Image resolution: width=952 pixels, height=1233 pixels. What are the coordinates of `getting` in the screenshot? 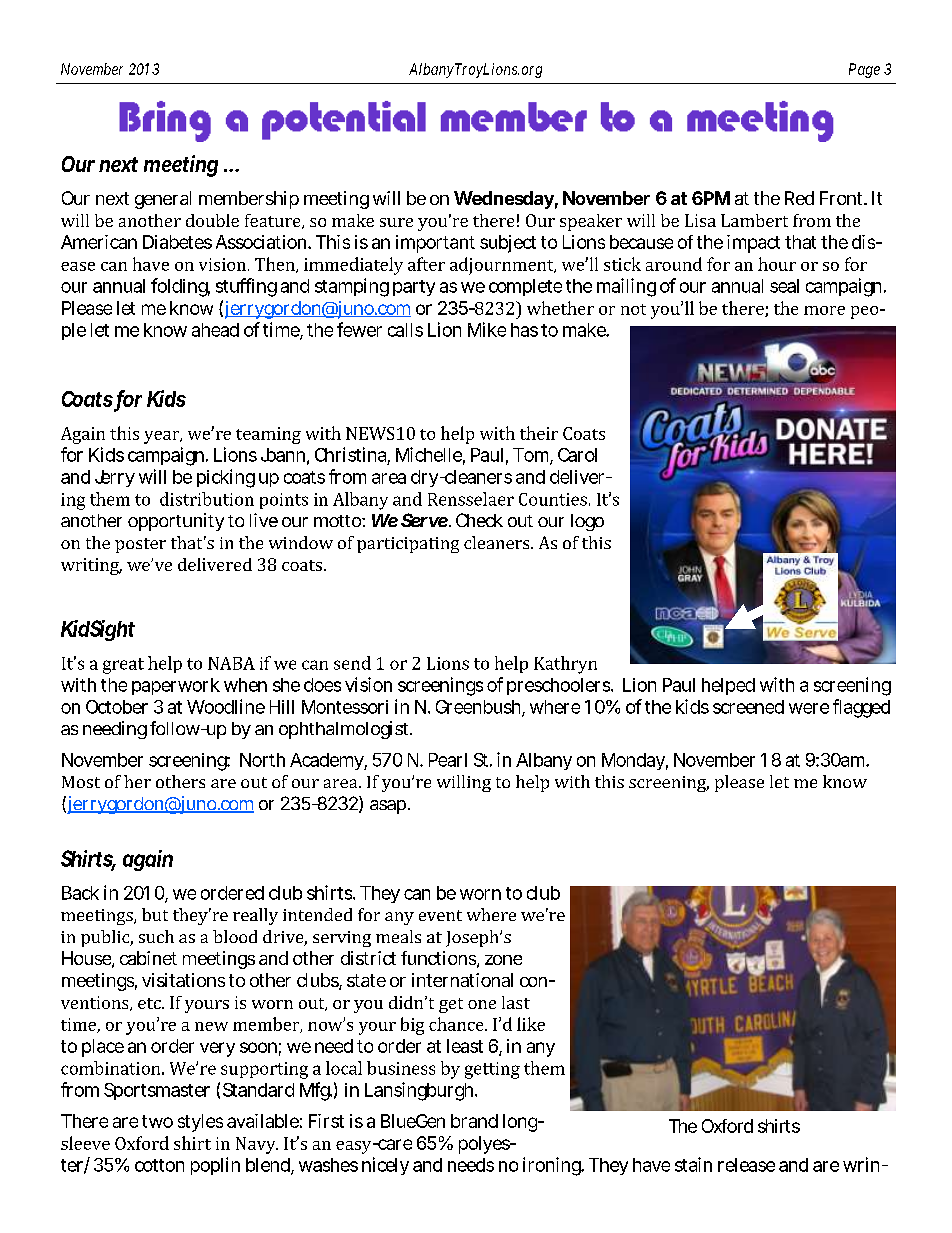 It's located at (492, 1070).
